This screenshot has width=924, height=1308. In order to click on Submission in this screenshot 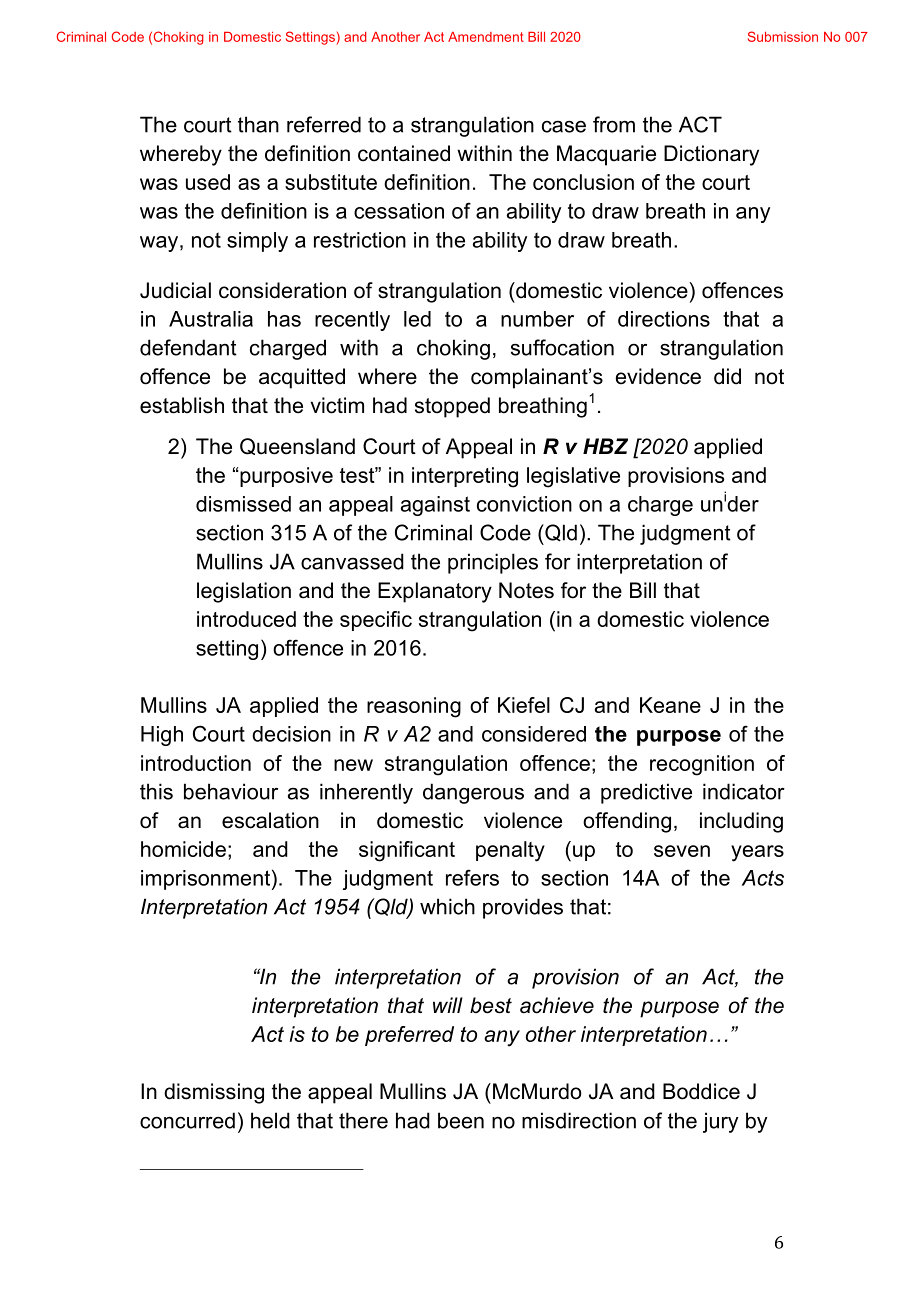, I will do `click(783, 36)`.
